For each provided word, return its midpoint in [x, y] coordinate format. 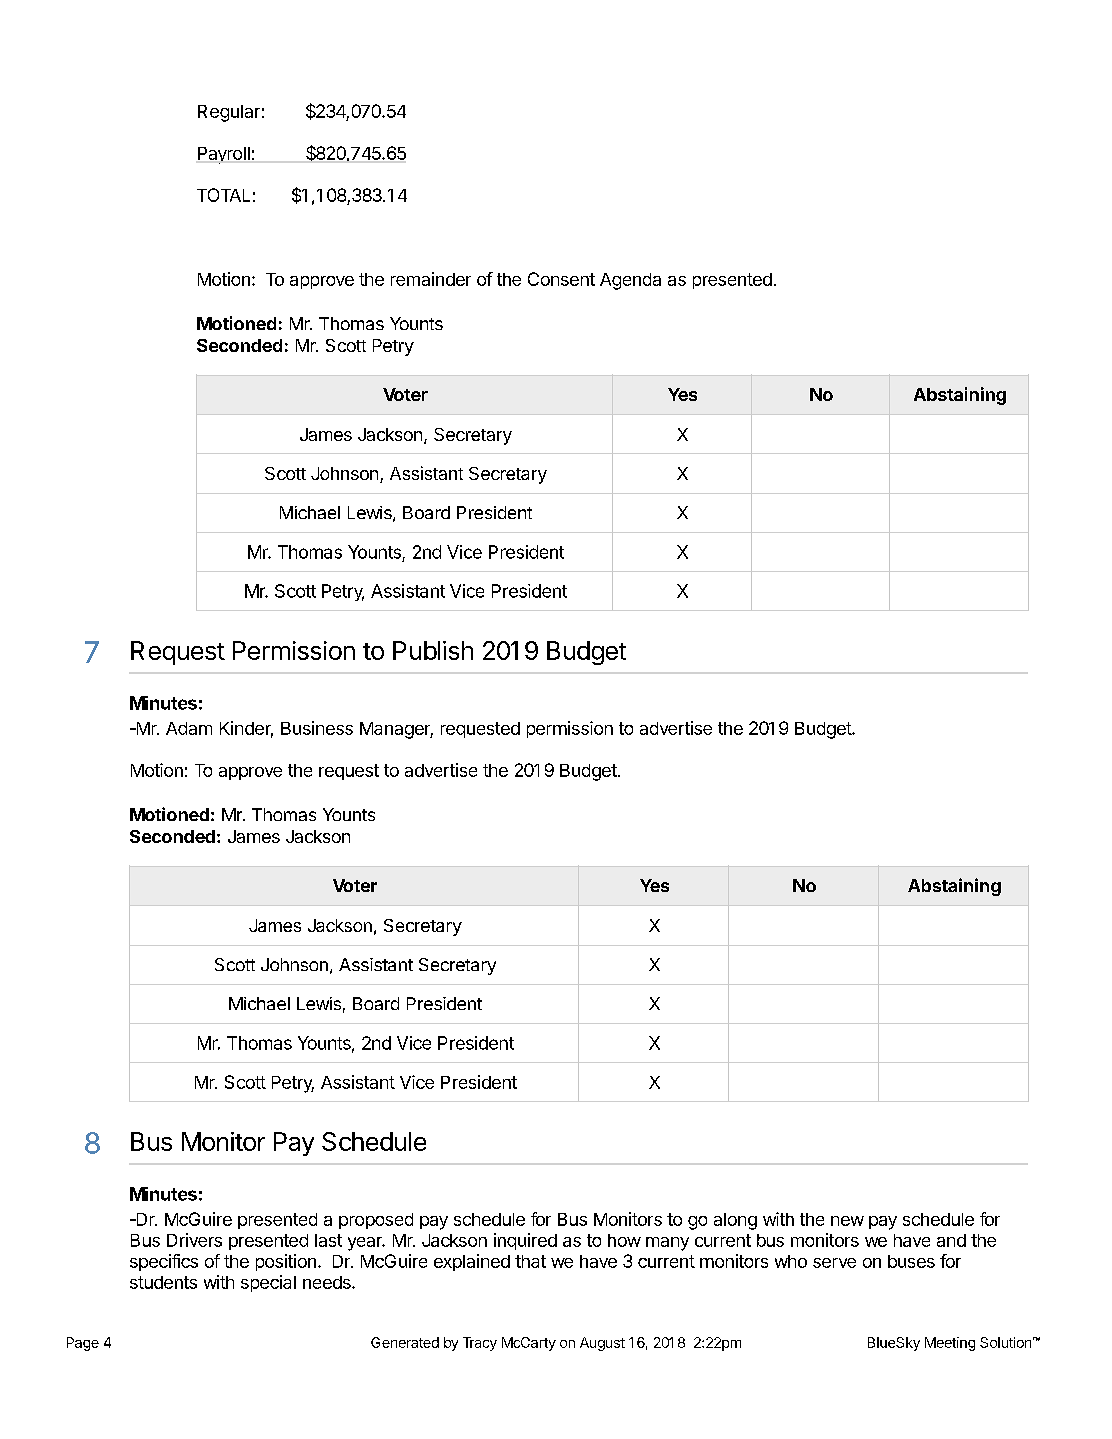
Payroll [224, 155]
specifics [164, 1262]
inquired [525, 1241]
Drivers [194, 1240]
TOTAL [223, 195]
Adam [189, 728]
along [735, 1221]
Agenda [630, 281]
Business [317, 728]
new [847, 1221]
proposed [376, 1221]
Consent [561, 279]
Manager [396, 730]
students [163, 1282]
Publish [433, 650]
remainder [431, 279]
